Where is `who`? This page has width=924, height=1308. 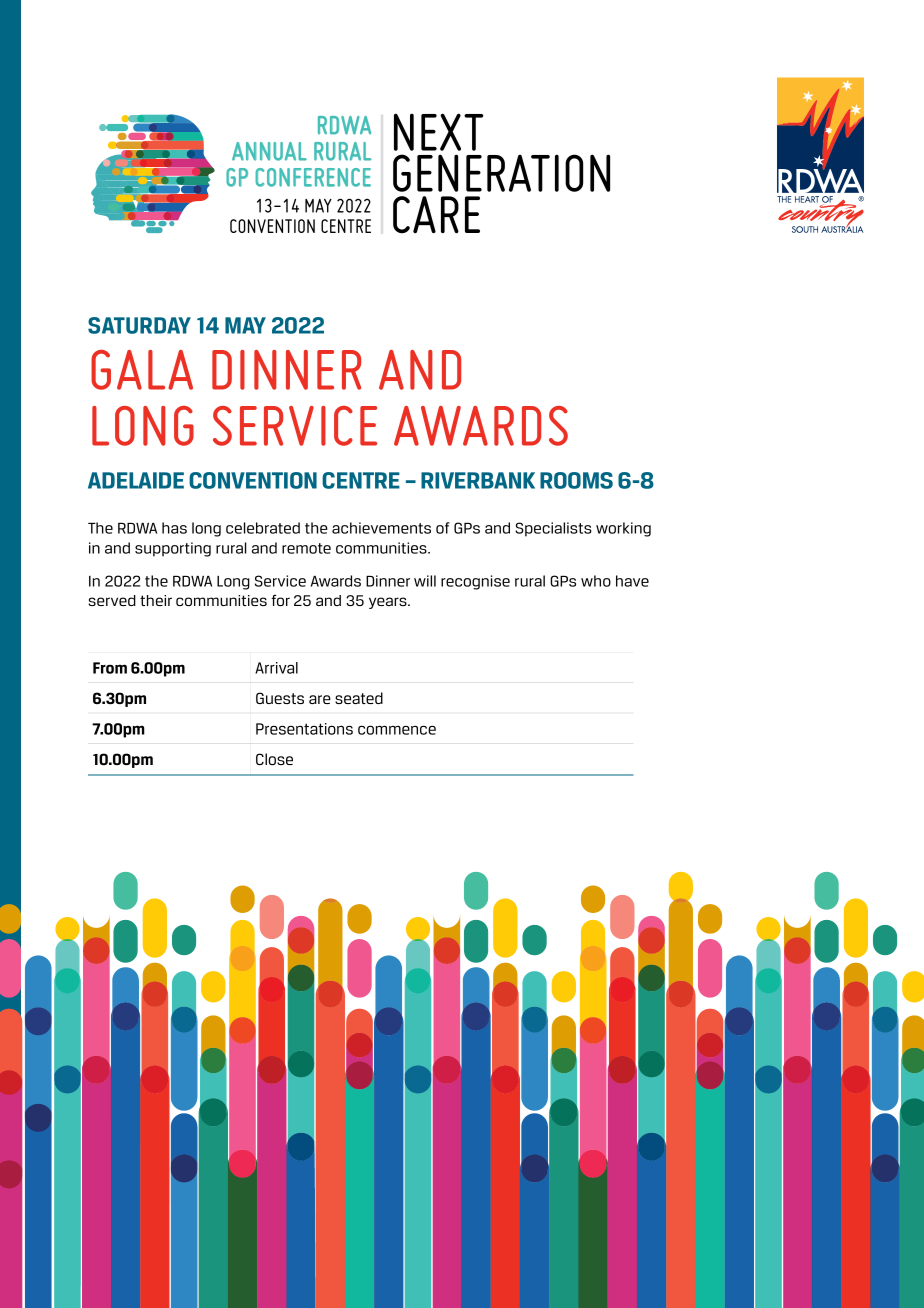
who is located at coordinates (596, 581).
